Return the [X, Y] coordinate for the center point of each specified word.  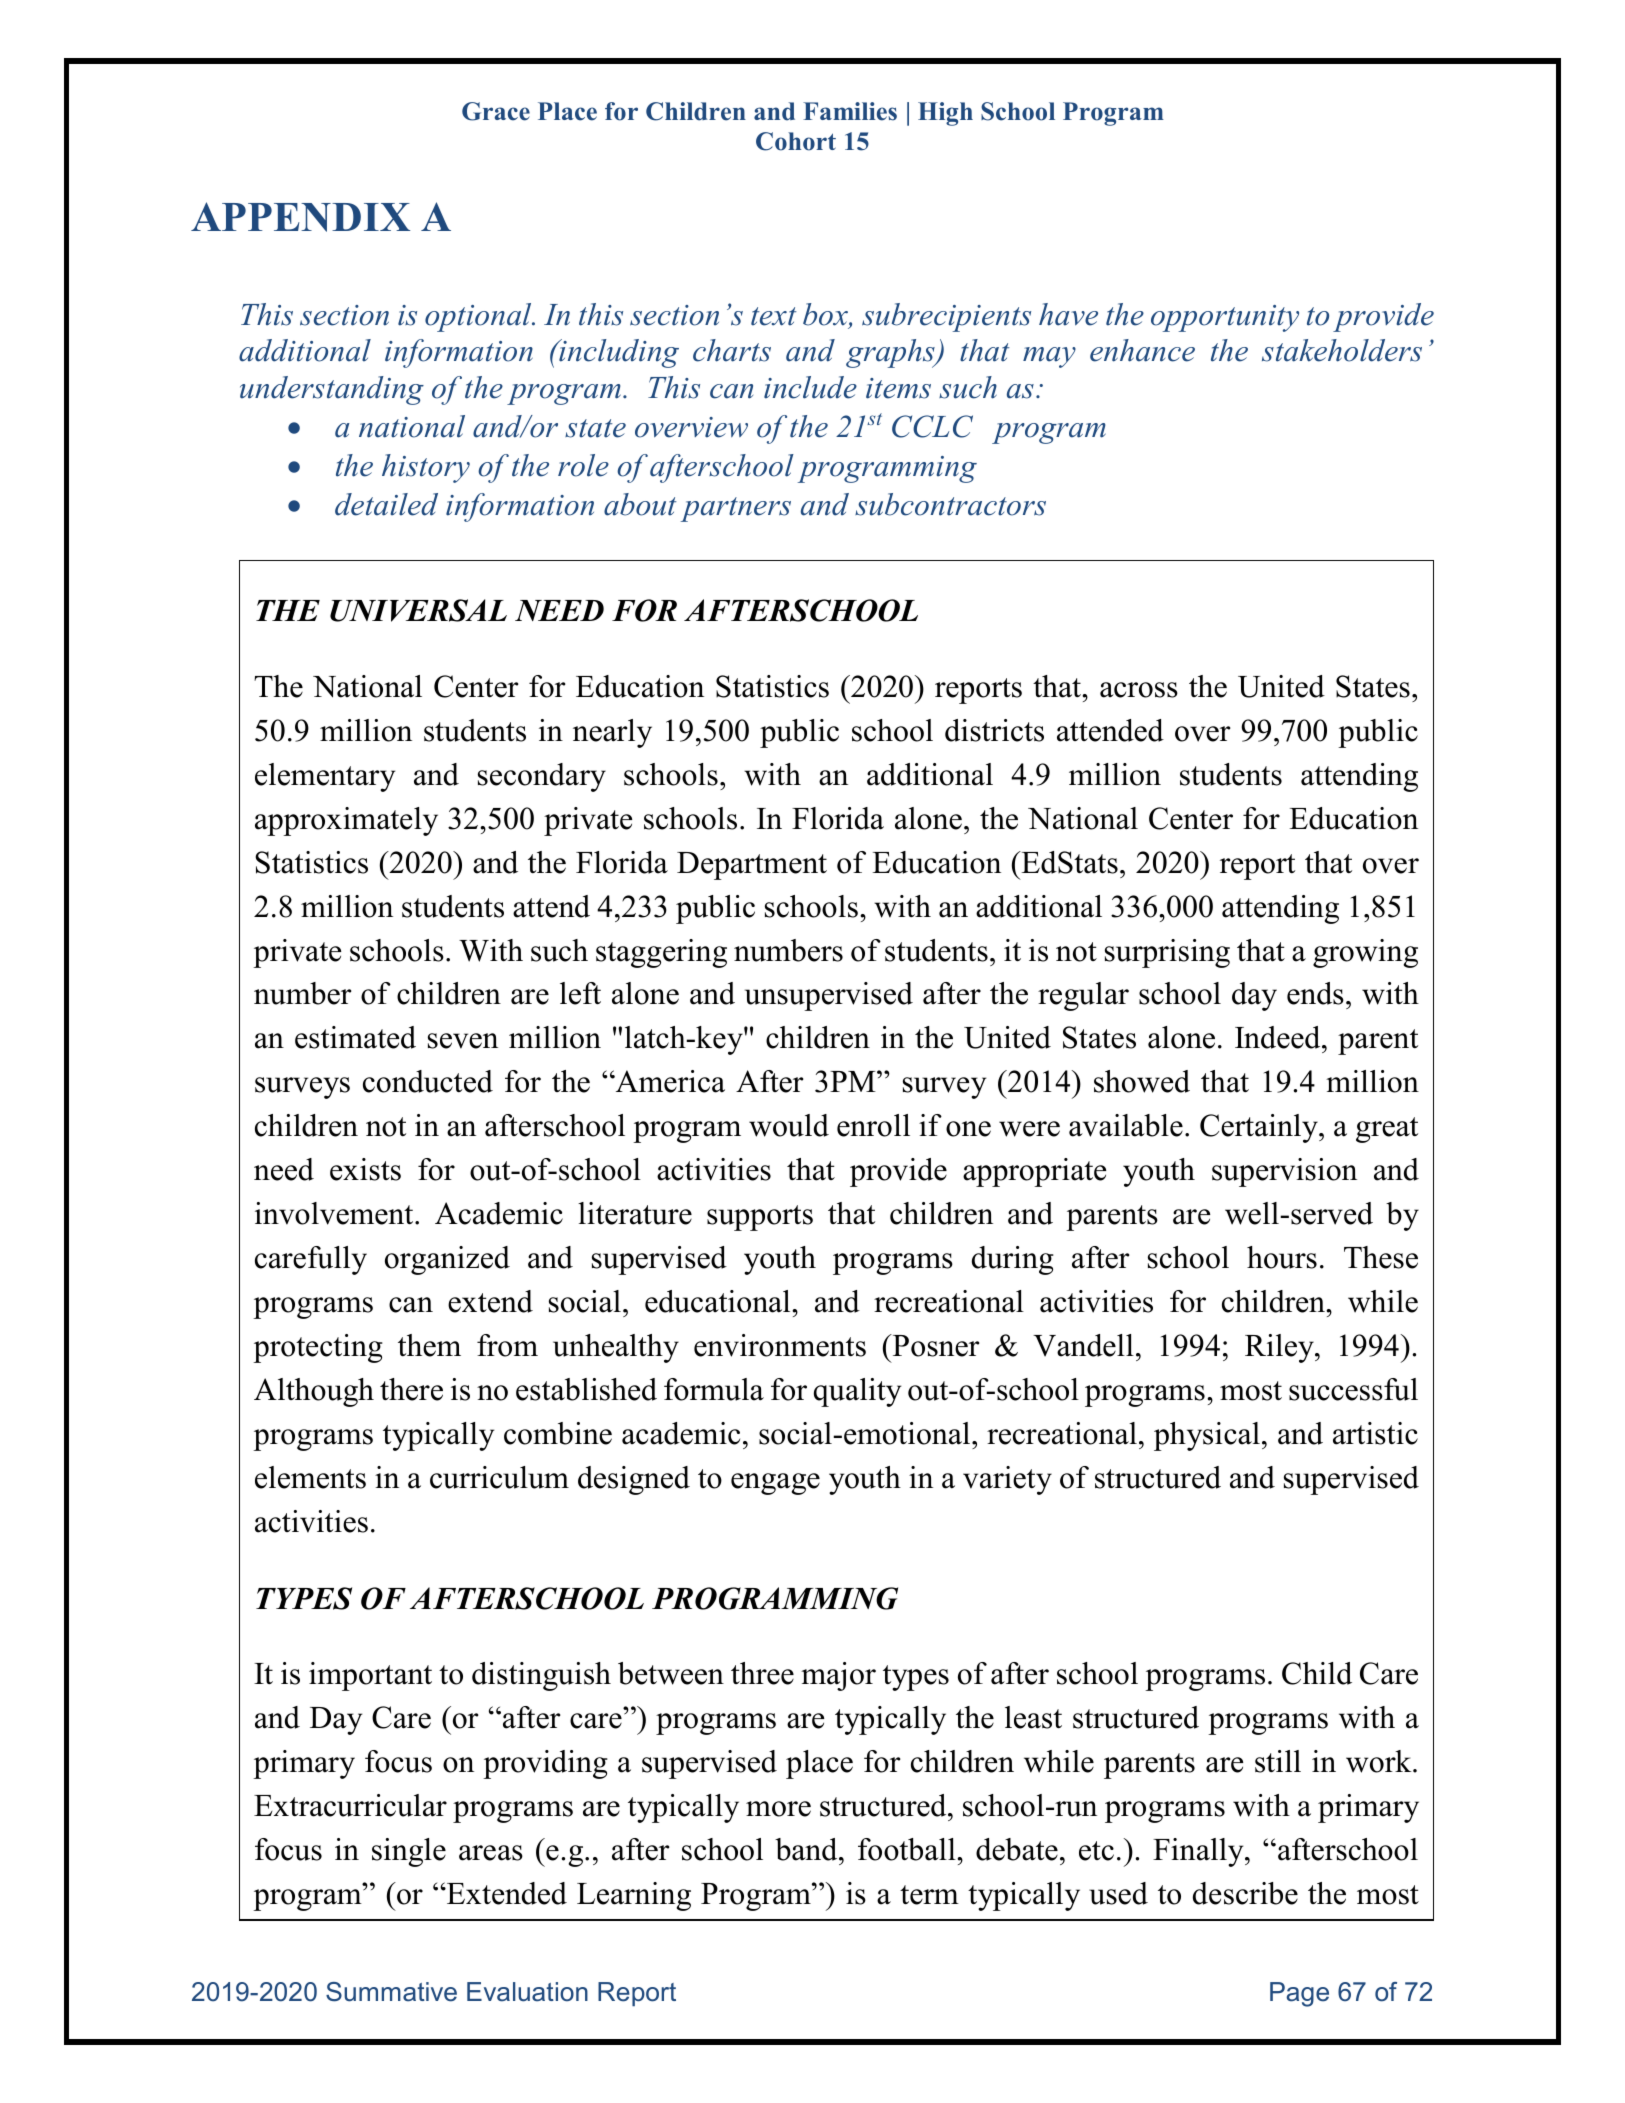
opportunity [1225, 318]
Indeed [1279, 1037]
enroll [873, 1125]
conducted [428, 1081]
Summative [391, 1992]
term [929, 1895]
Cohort [796, 141]
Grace [496, 111]
